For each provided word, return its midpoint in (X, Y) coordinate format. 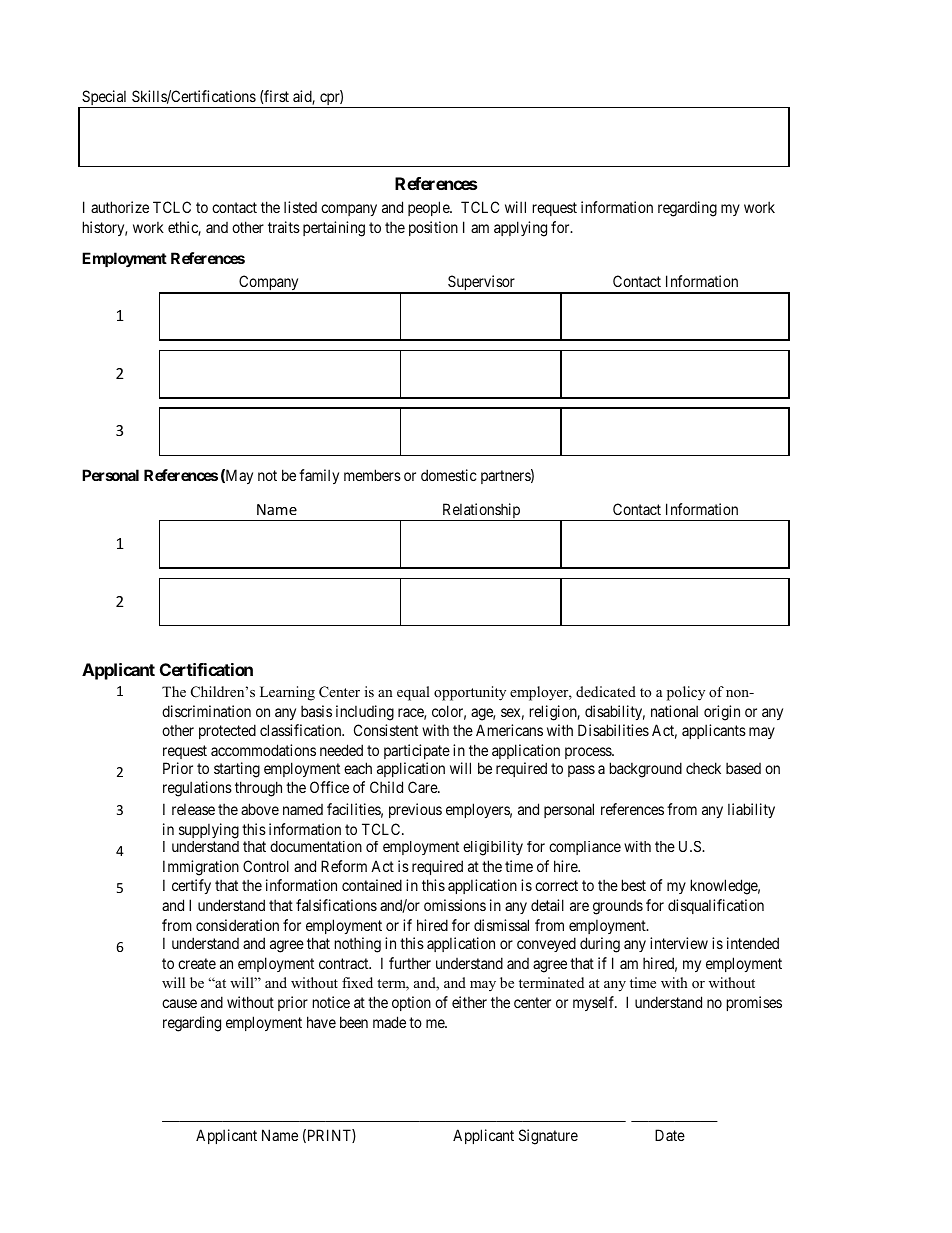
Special (105, 99)
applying (520, 229)
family (319, 476)
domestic (449, 475)
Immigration (201, 868)
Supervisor (481, 284)
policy (686, 693)
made (389, 1022)
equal (413, 693)
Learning (287, 693)
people (429, 208)
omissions (455, 905)
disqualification (716, 906)
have (321, 1022)
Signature (548, 1137)
